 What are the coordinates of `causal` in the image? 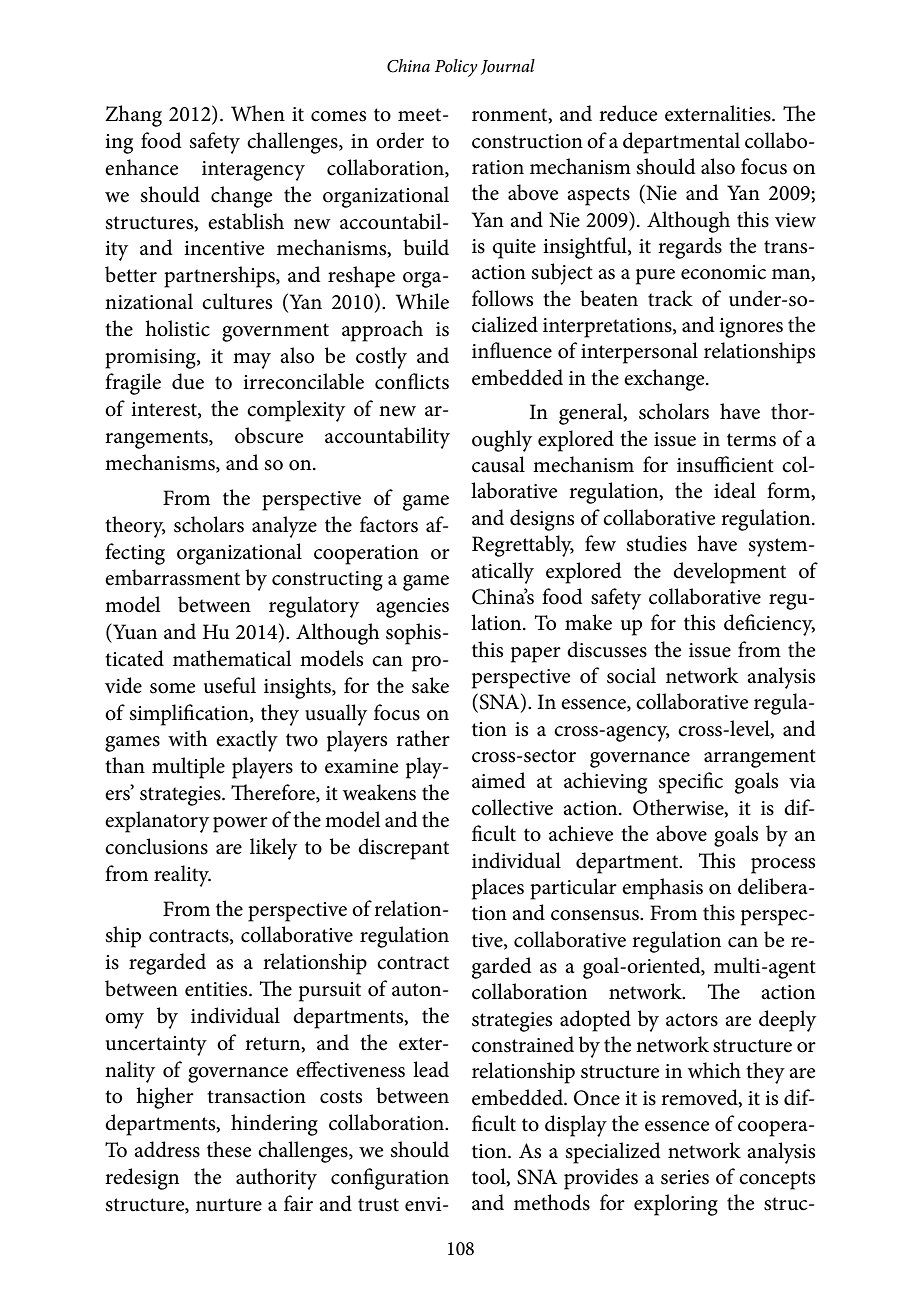 It's located at (498, 464).
